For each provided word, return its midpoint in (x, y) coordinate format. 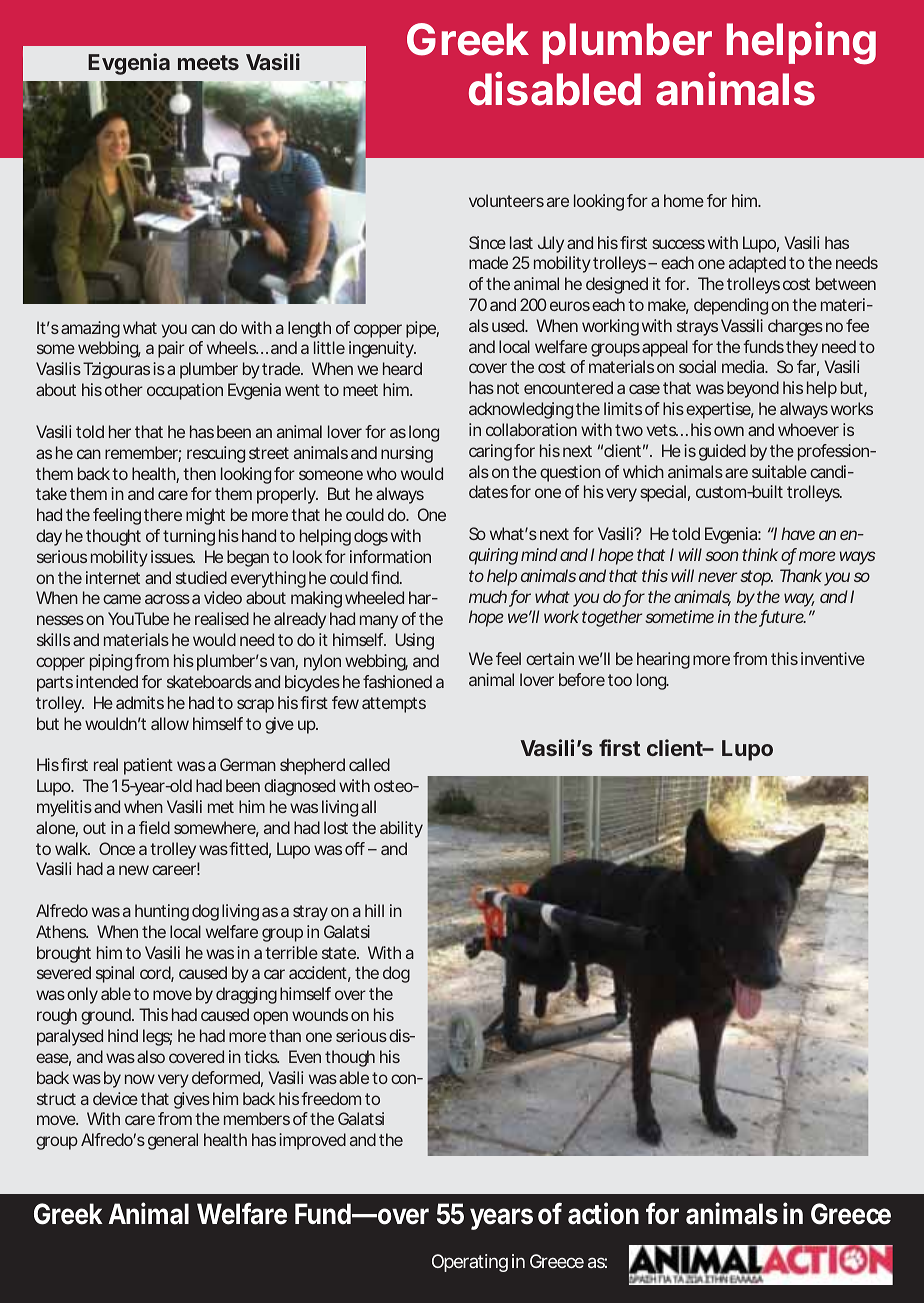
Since (487, 242)
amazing (90, 329)
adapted (757, 264)
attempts (394, 705)
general (173, 1141)
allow (170, 723)
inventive (833, 658)
